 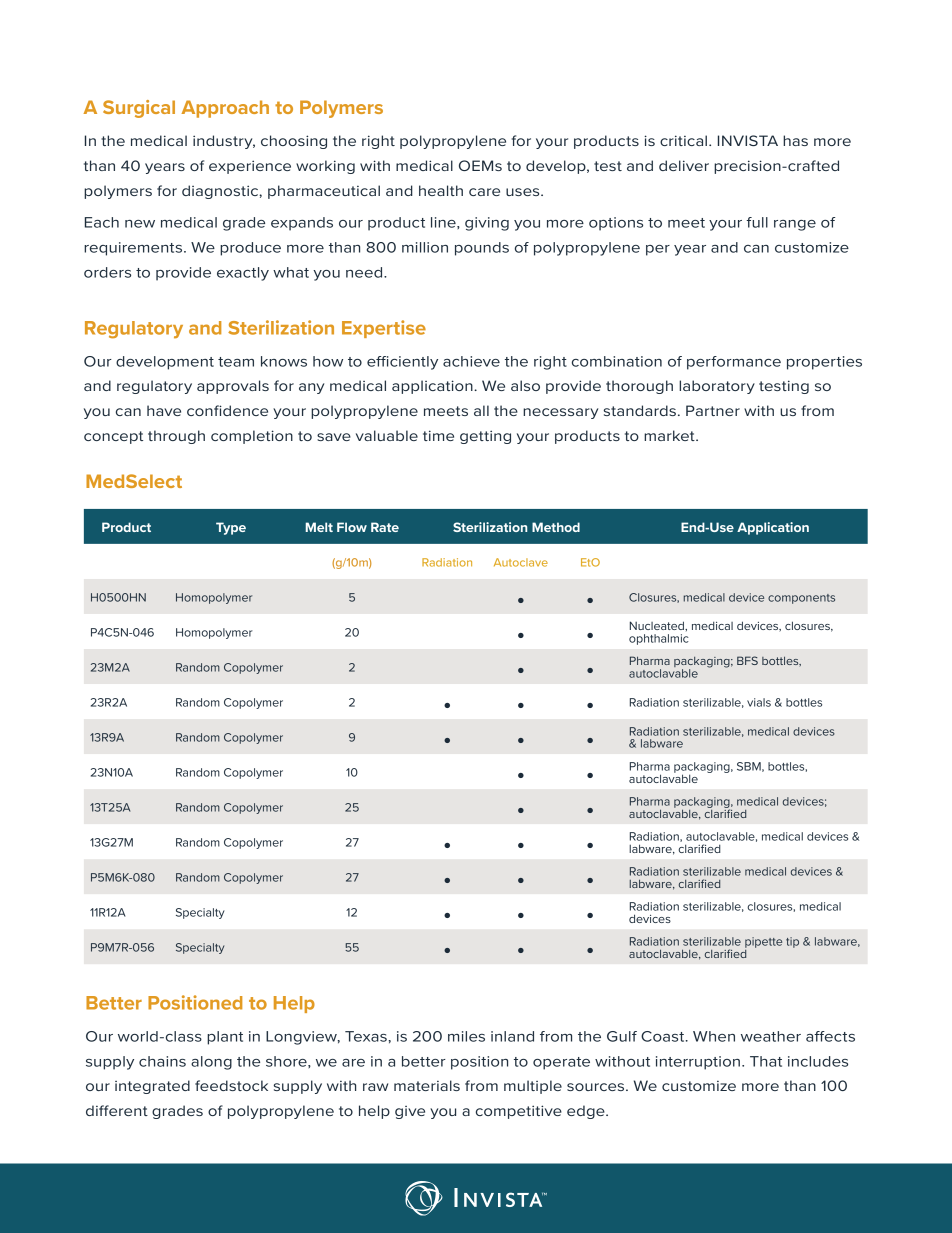 I want to click on has, so click(x=795, y=140).
